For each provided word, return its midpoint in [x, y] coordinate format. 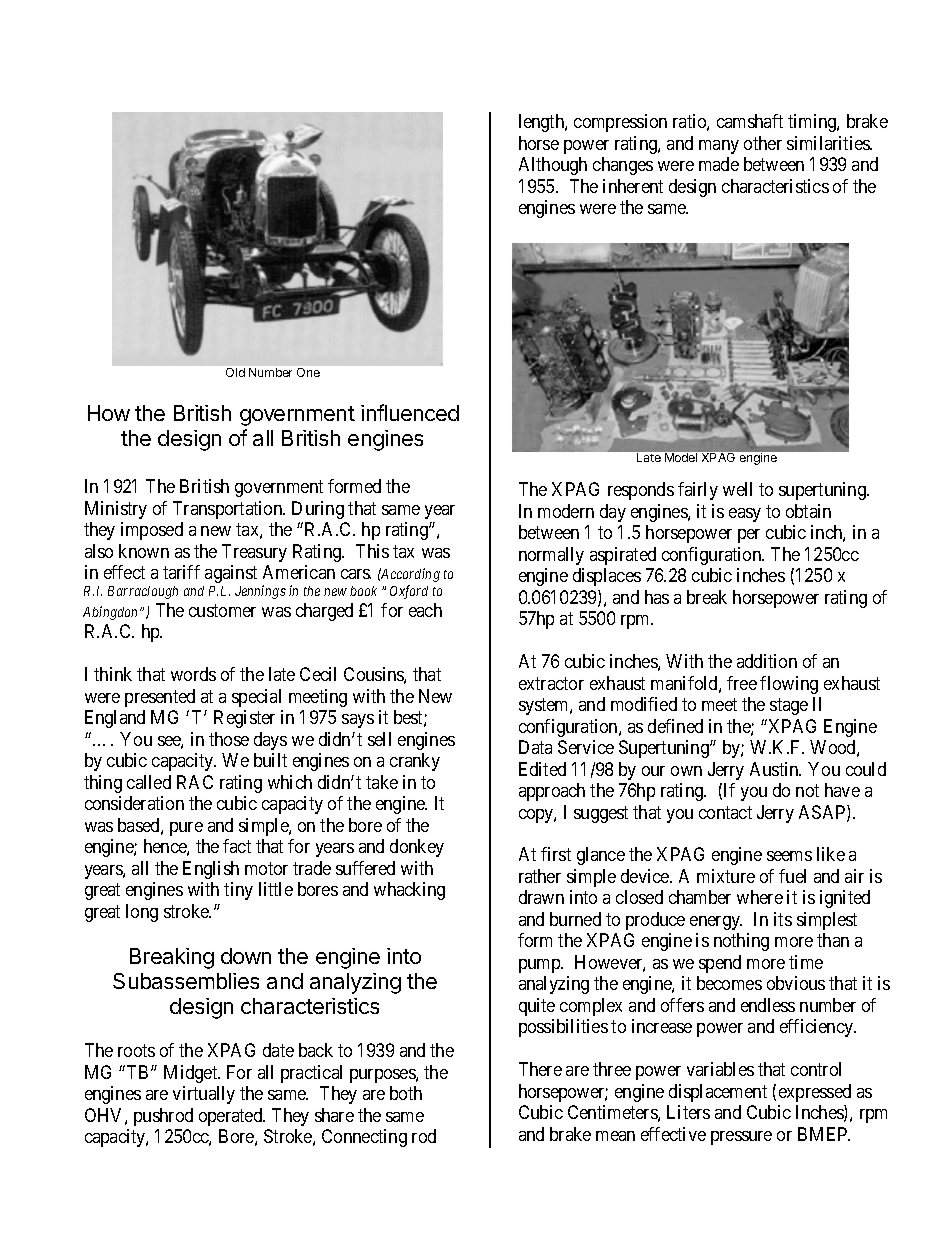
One [308, 372]
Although [553, 166]
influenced [410, 412]
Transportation [229, 510]
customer [222, 610]
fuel [792, 876]
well [737, 489]
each [425, 610]
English [211, 870]
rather [540, 876]
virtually [204, 1095]
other [763, 143]
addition [767, 661]
